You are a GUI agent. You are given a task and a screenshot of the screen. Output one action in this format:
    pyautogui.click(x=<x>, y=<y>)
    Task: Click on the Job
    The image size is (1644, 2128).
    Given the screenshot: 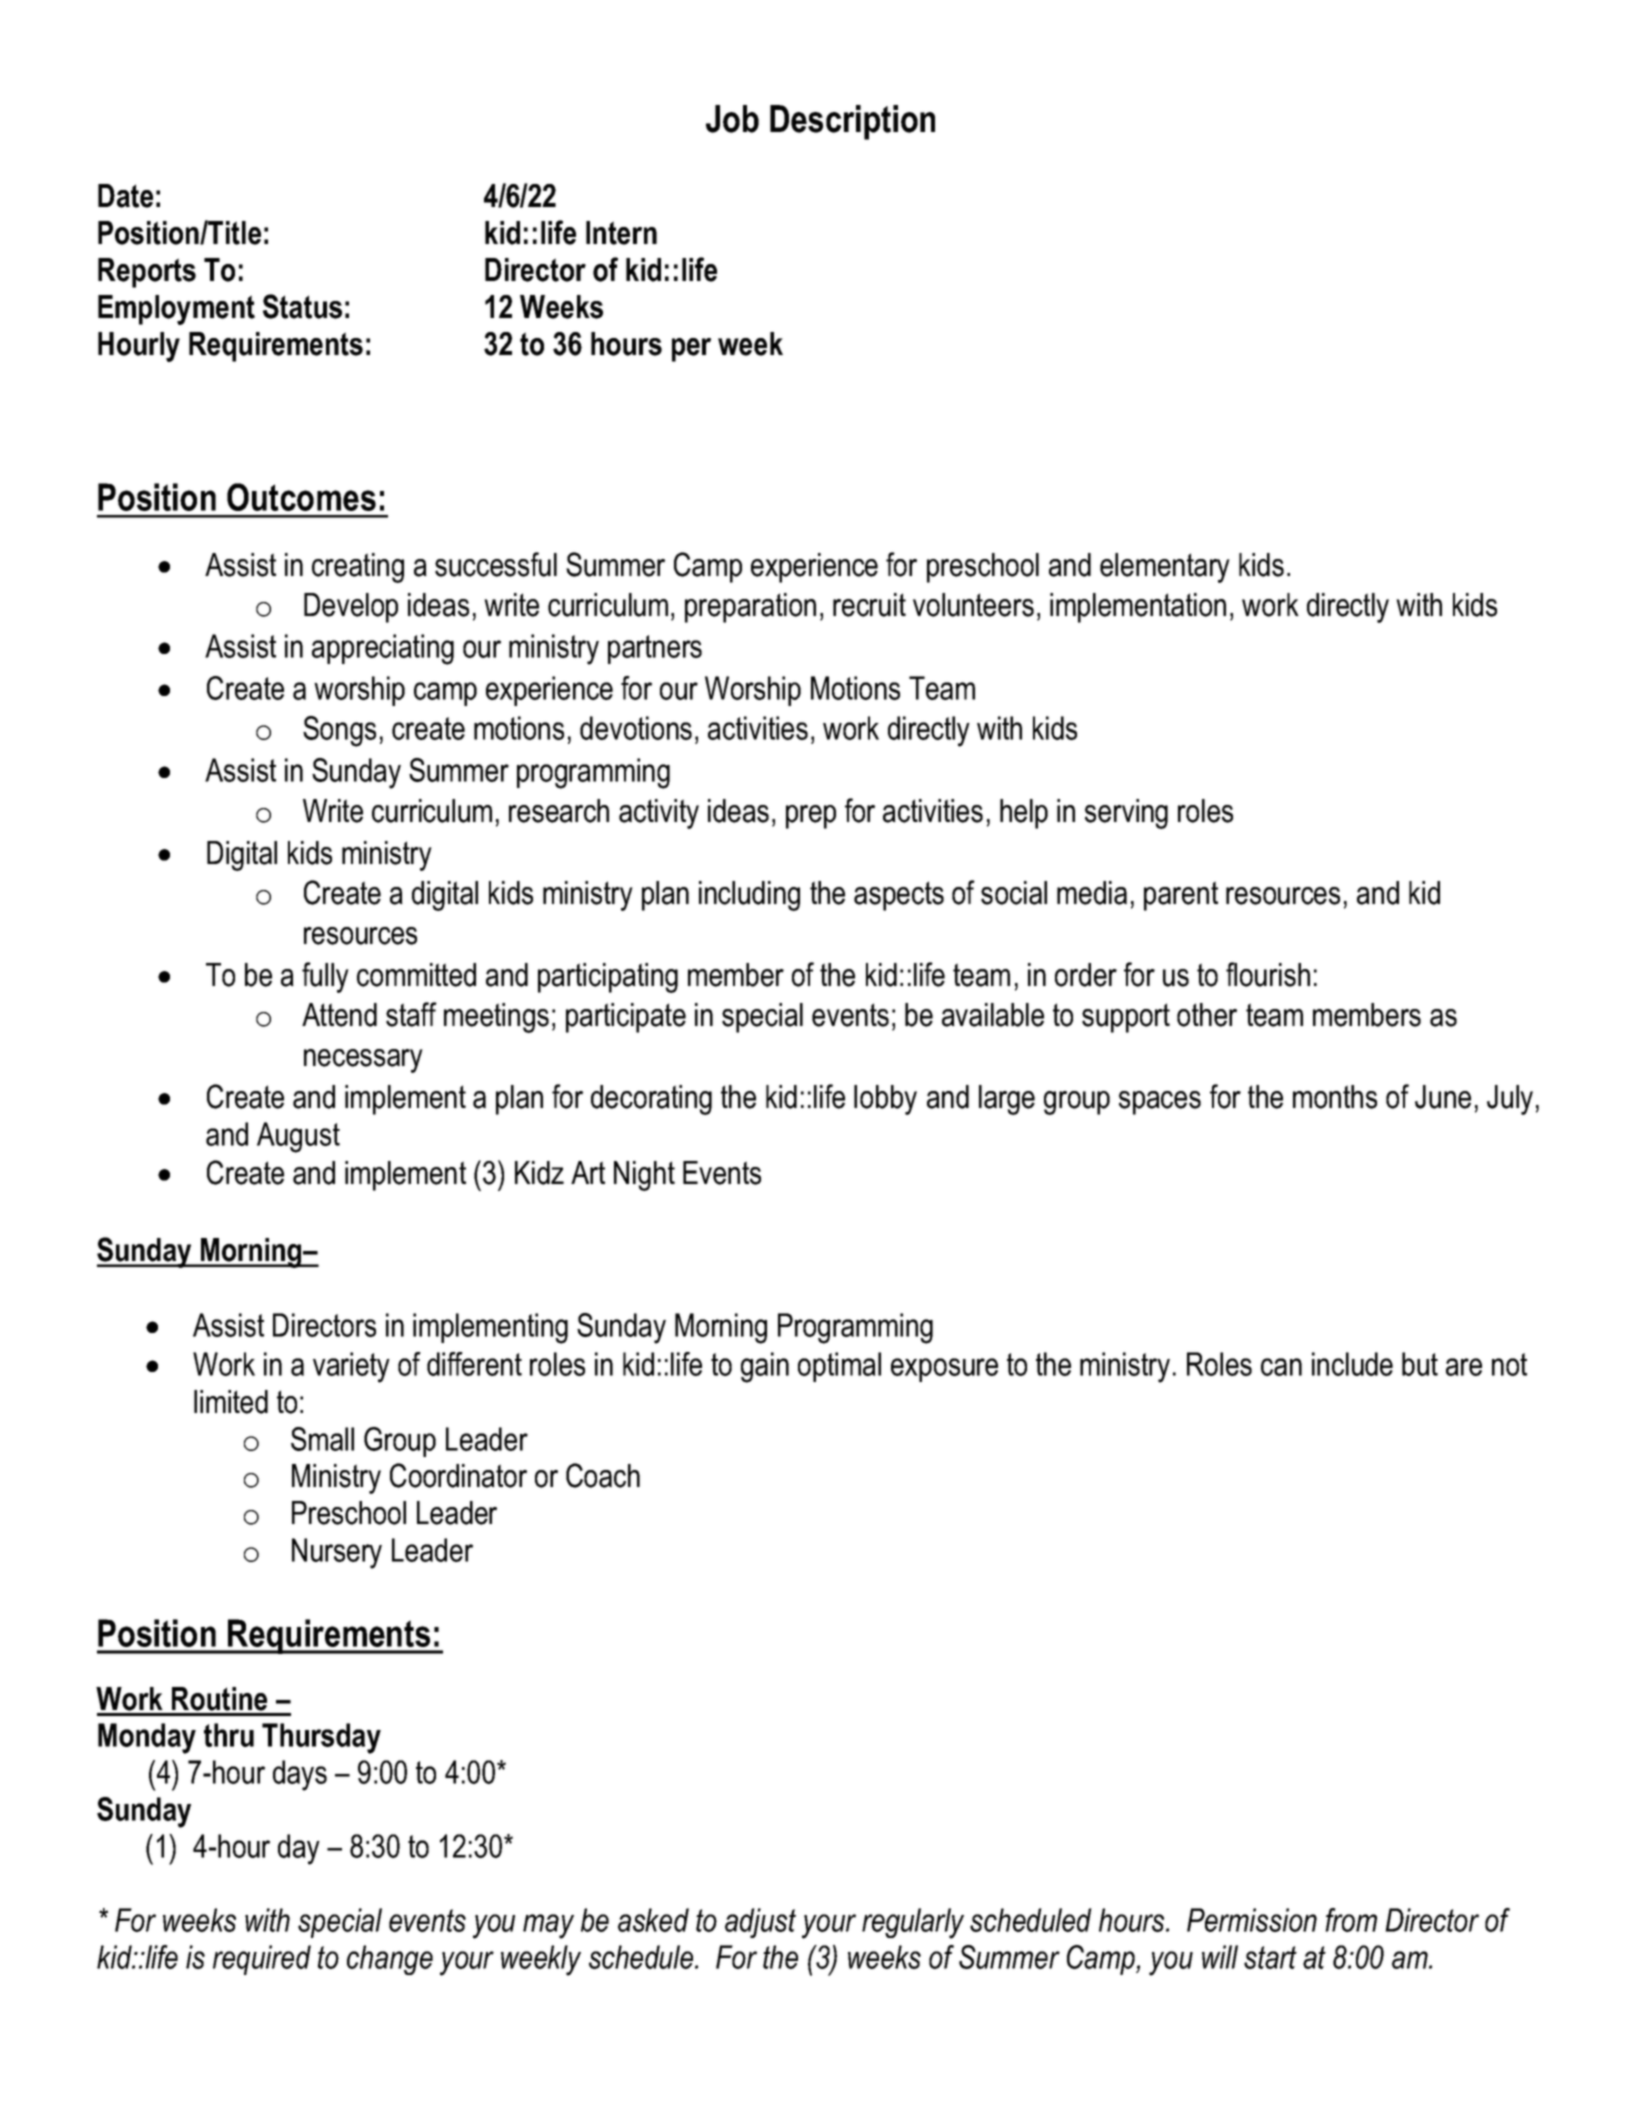 What is the action you would take?
    pyautogui.click(x=732, y=119)
